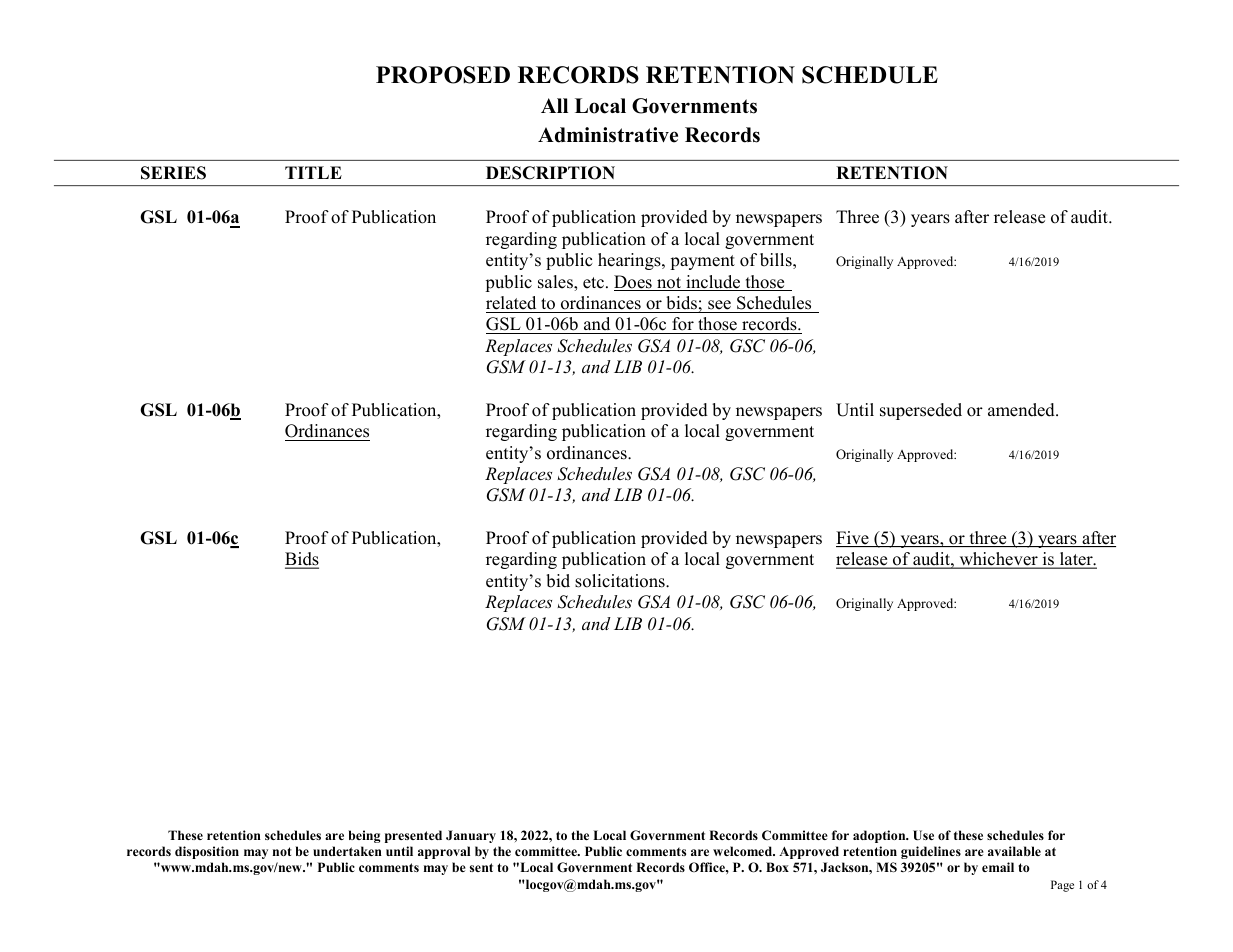 Image resolution: width=1233 pixels, height=952 pixels. I want to click on superseded, so click(921, 411).
